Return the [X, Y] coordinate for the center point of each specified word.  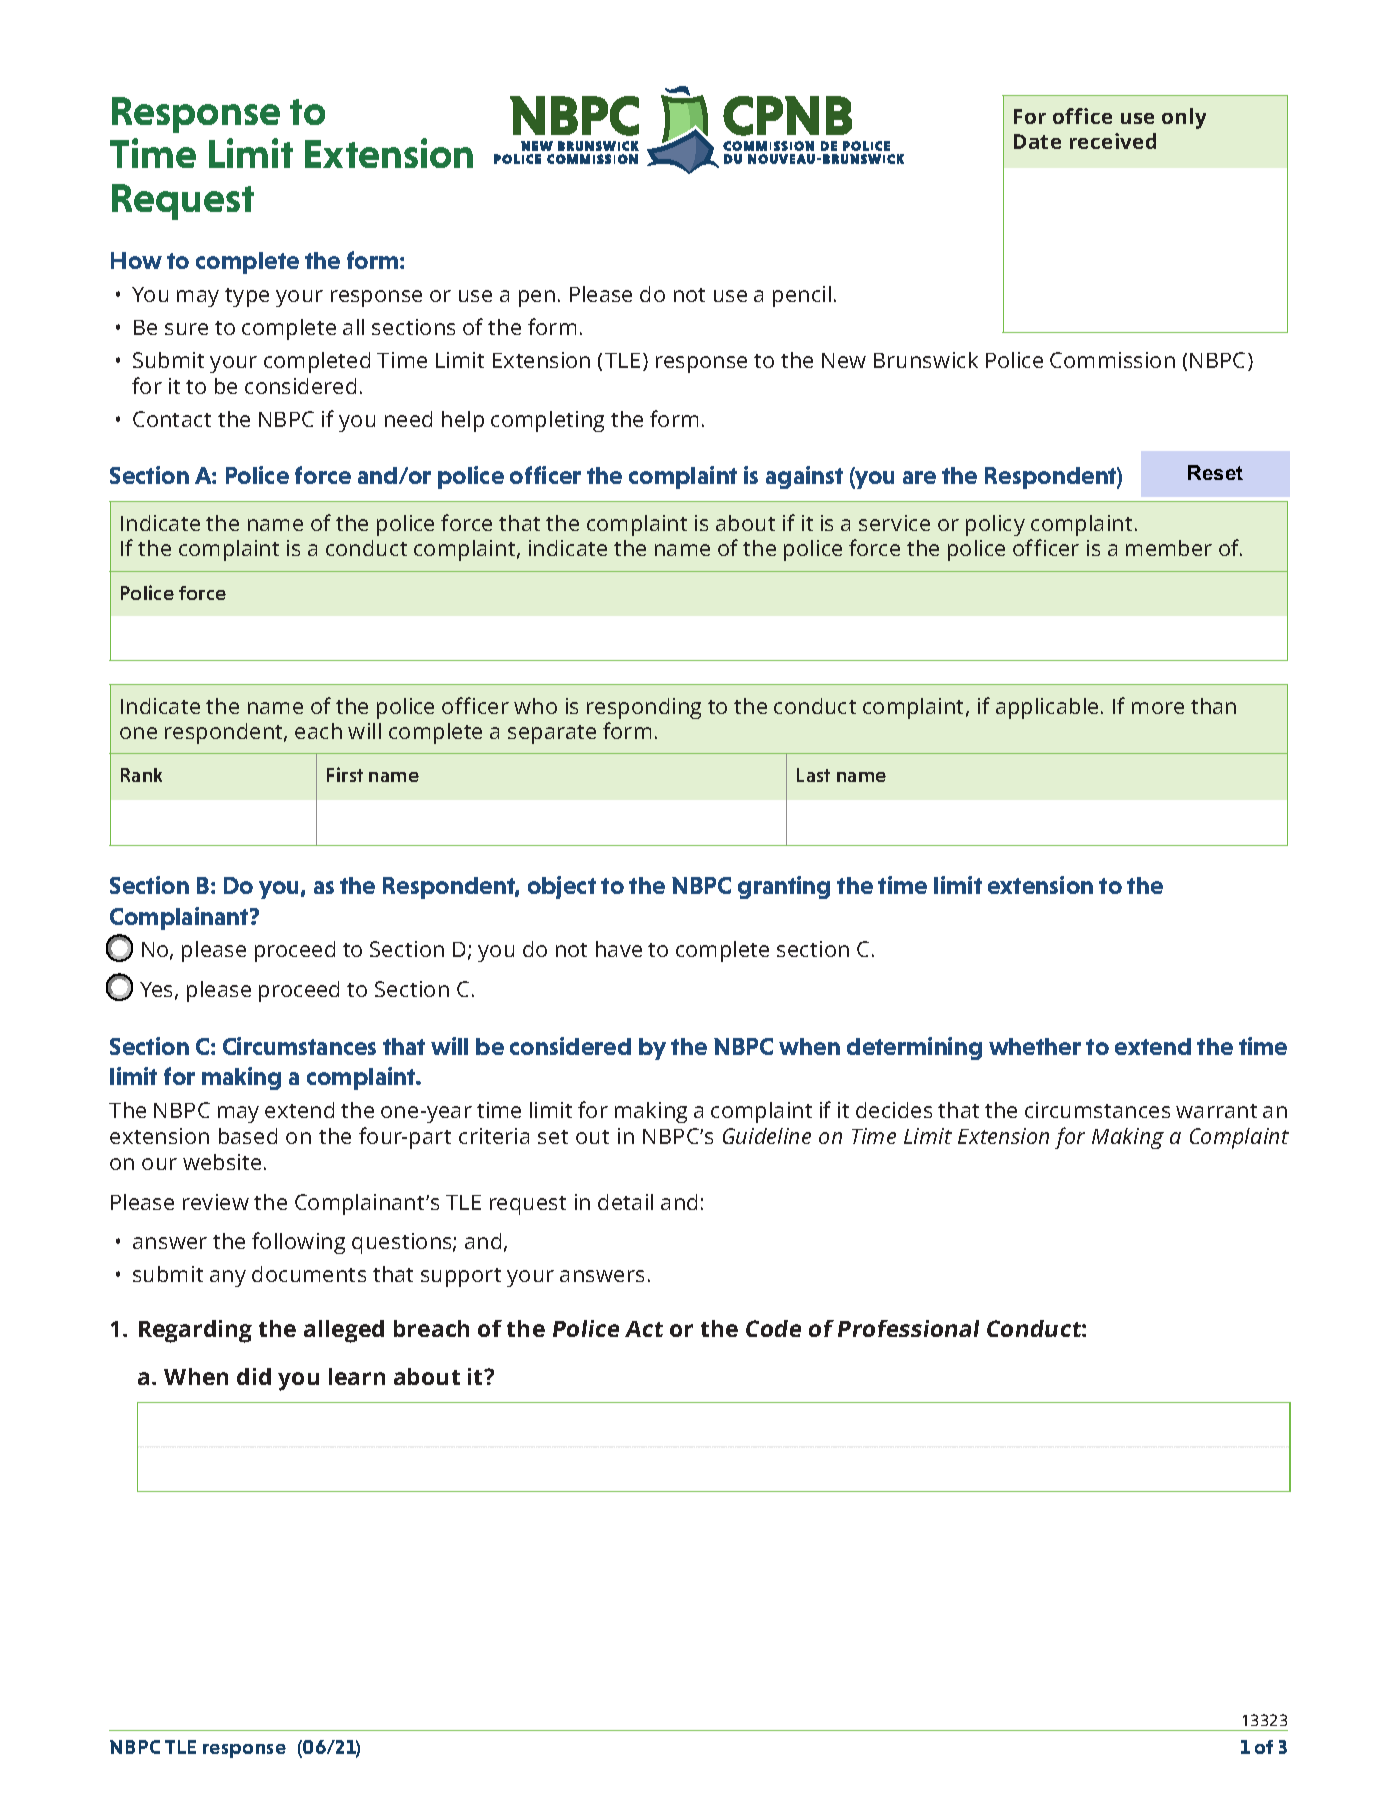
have [619, 949]
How [136, 260]
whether [1035, 1046]
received [1113, 141]
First [345, 774]
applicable [1047, 708]
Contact [172, 419]
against [804, 477]
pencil [802, 296]
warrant [1216, 1111]
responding [644, 708]
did [254, 1376]
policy [995, 525]
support [461, 1277]
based [248, 1136]
